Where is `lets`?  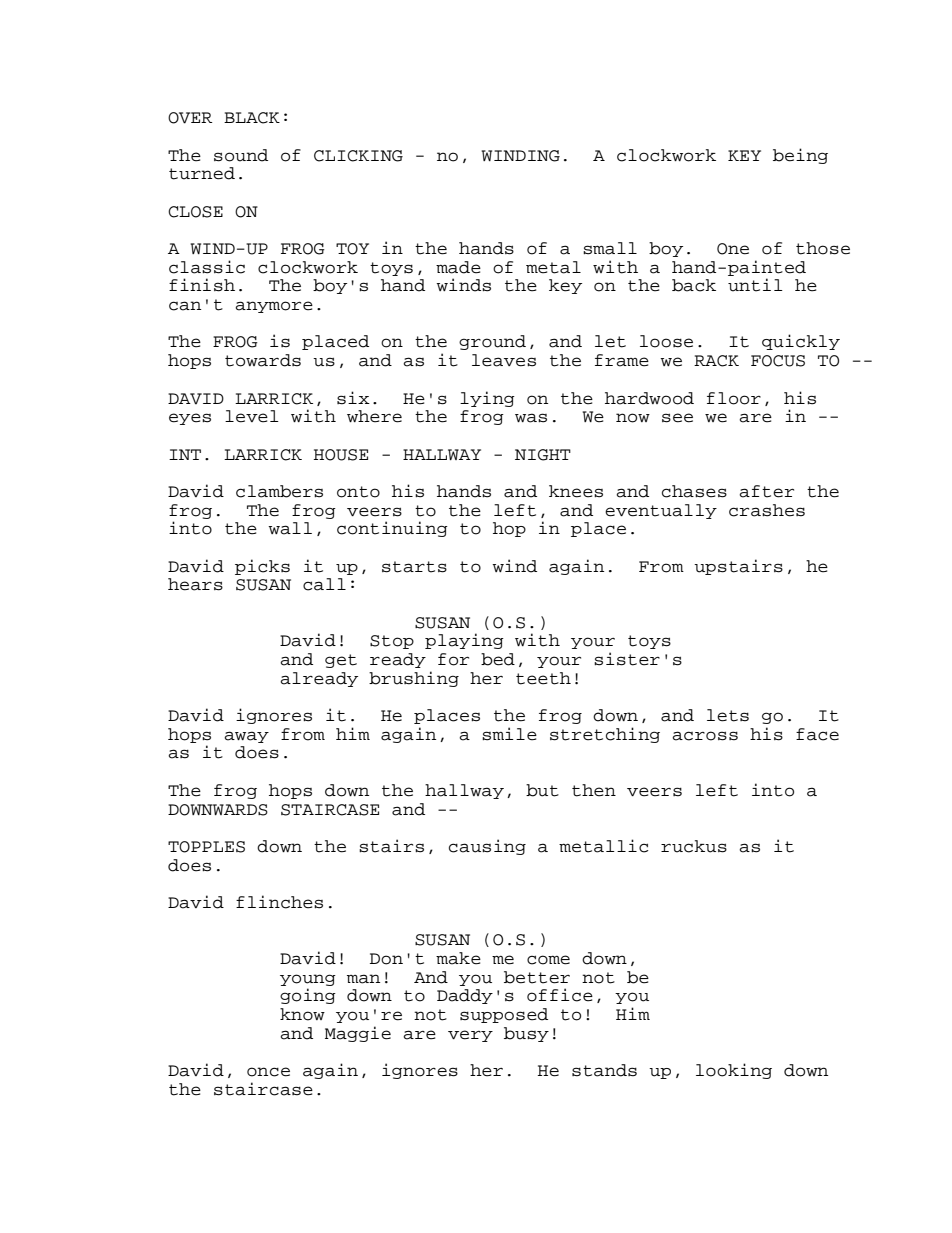
lets is located at coordinates (728, 715).
